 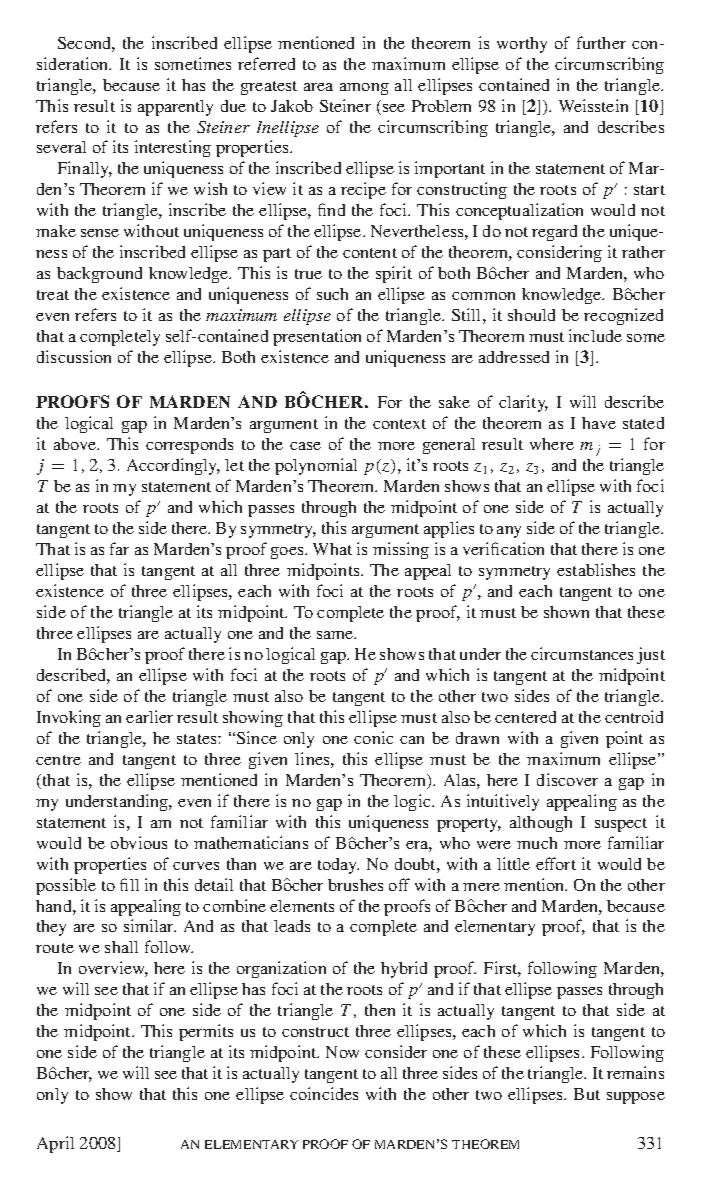 What do you see at coordinates (556, 863) in the screenshot?
I see `effort` at bounding box center [556, 863].
